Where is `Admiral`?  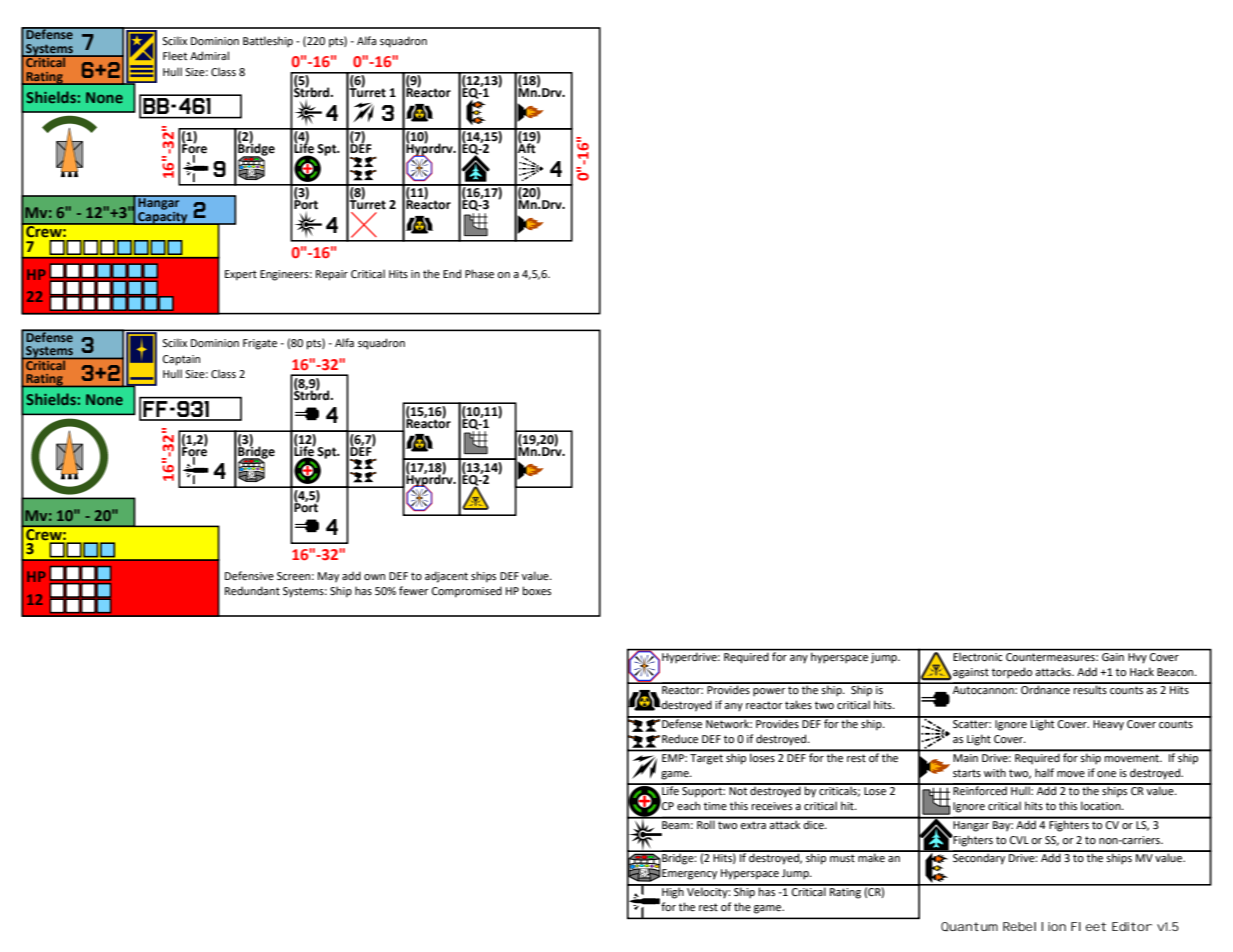
Admiral is located at coordinates (209, 55).
